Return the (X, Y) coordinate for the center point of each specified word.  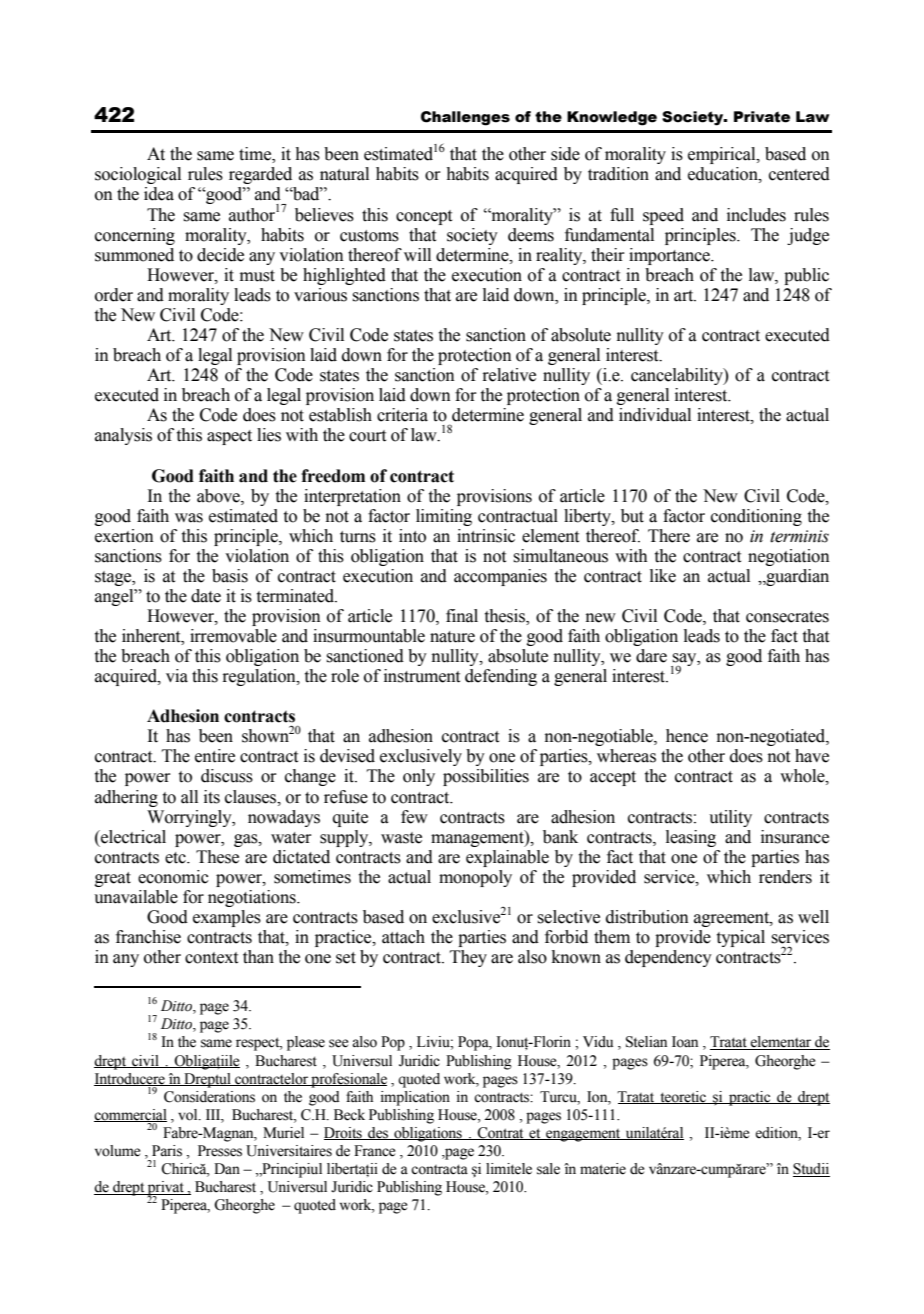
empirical (723, 155)
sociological (138, 175)
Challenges (465, 118)
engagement (583, 1135)
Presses (220, 1151)
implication (415, 1098)
